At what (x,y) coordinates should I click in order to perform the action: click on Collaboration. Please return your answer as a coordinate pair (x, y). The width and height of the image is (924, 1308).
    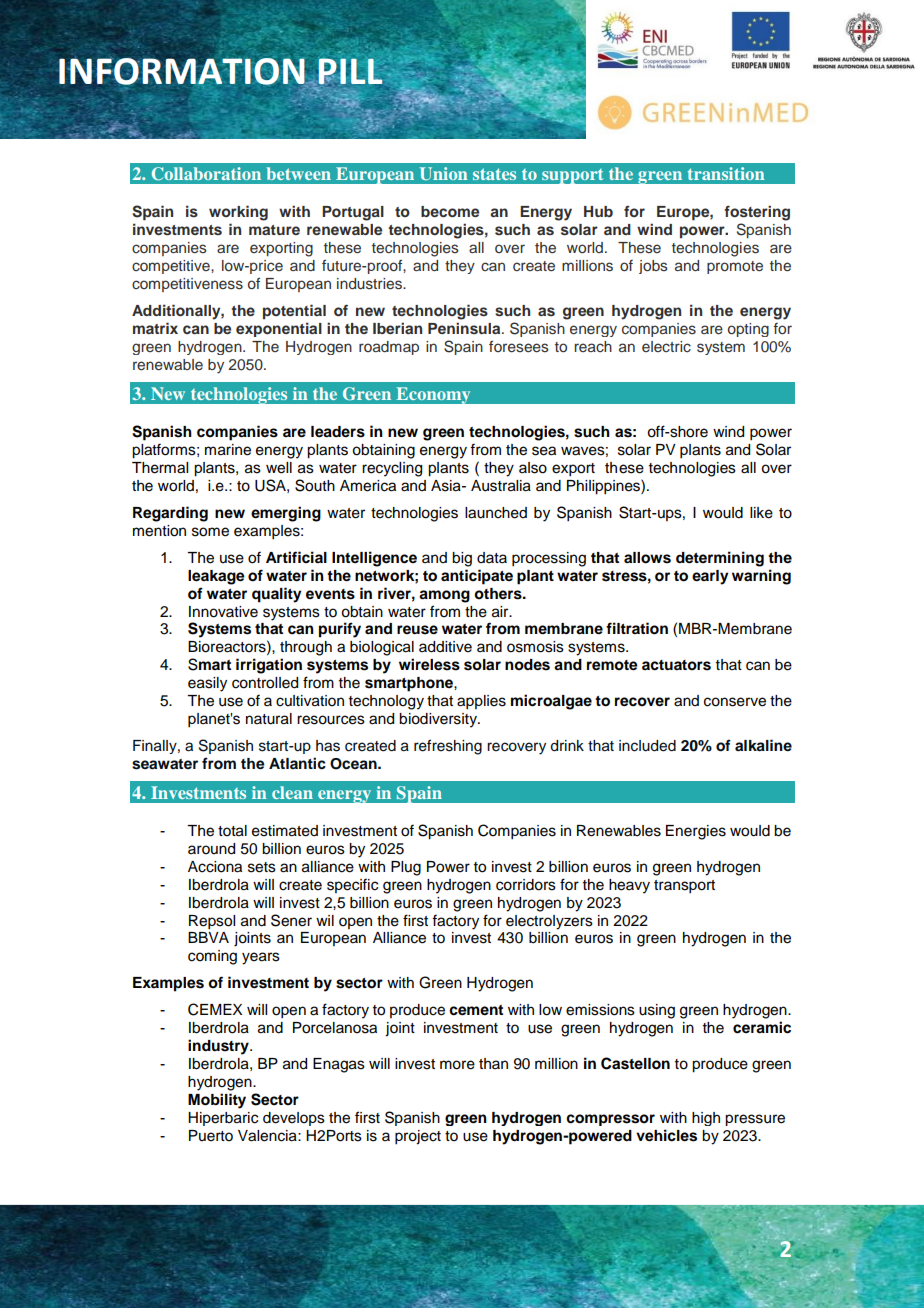
    Looking at the image, I should click on (206, 173).
